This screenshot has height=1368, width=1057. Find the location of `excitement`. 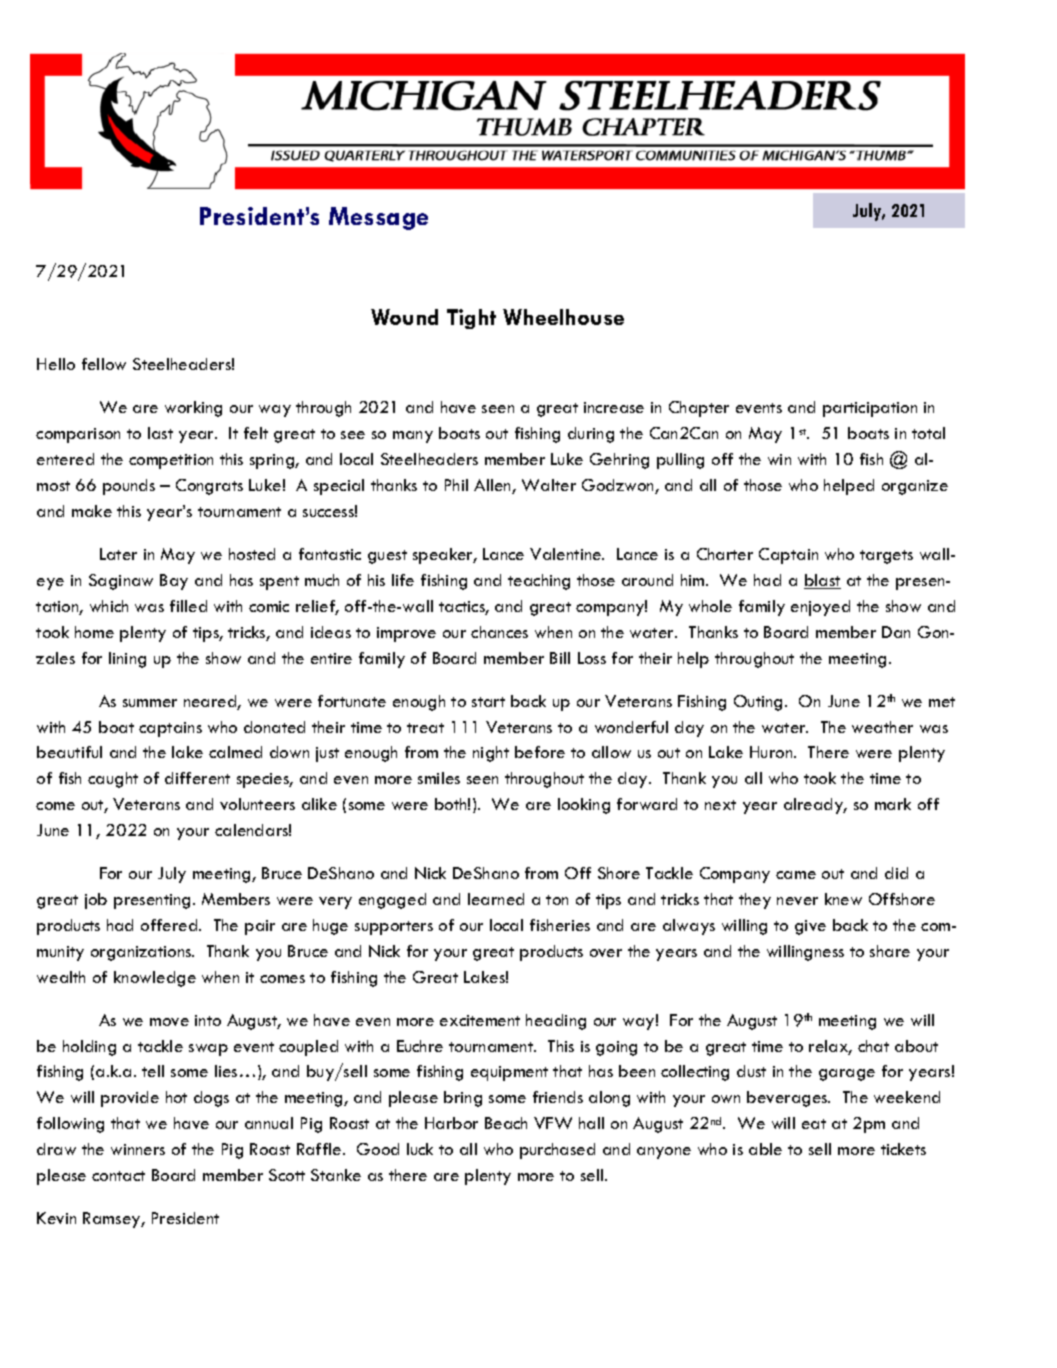

excitement is located at coordinates (480, 1020).
